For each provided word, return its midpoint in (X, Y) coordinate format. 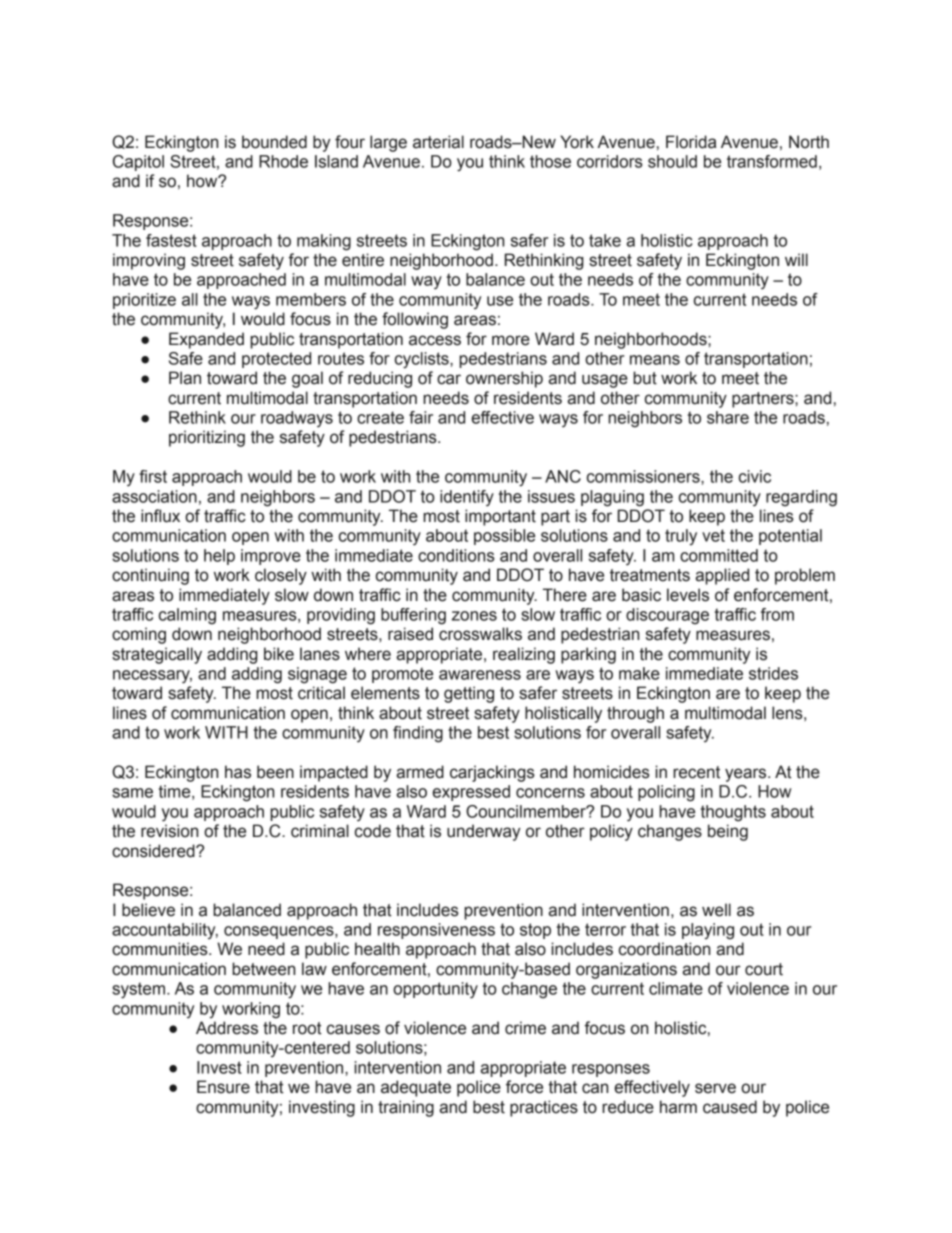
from (777, 614)
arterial (438, 142)
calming (187, 616)
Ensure (223, 1087)
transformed (772, 161)
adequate (416, 1088)
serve (715, 1088)
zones (474, 616)
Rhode (283, 161)
